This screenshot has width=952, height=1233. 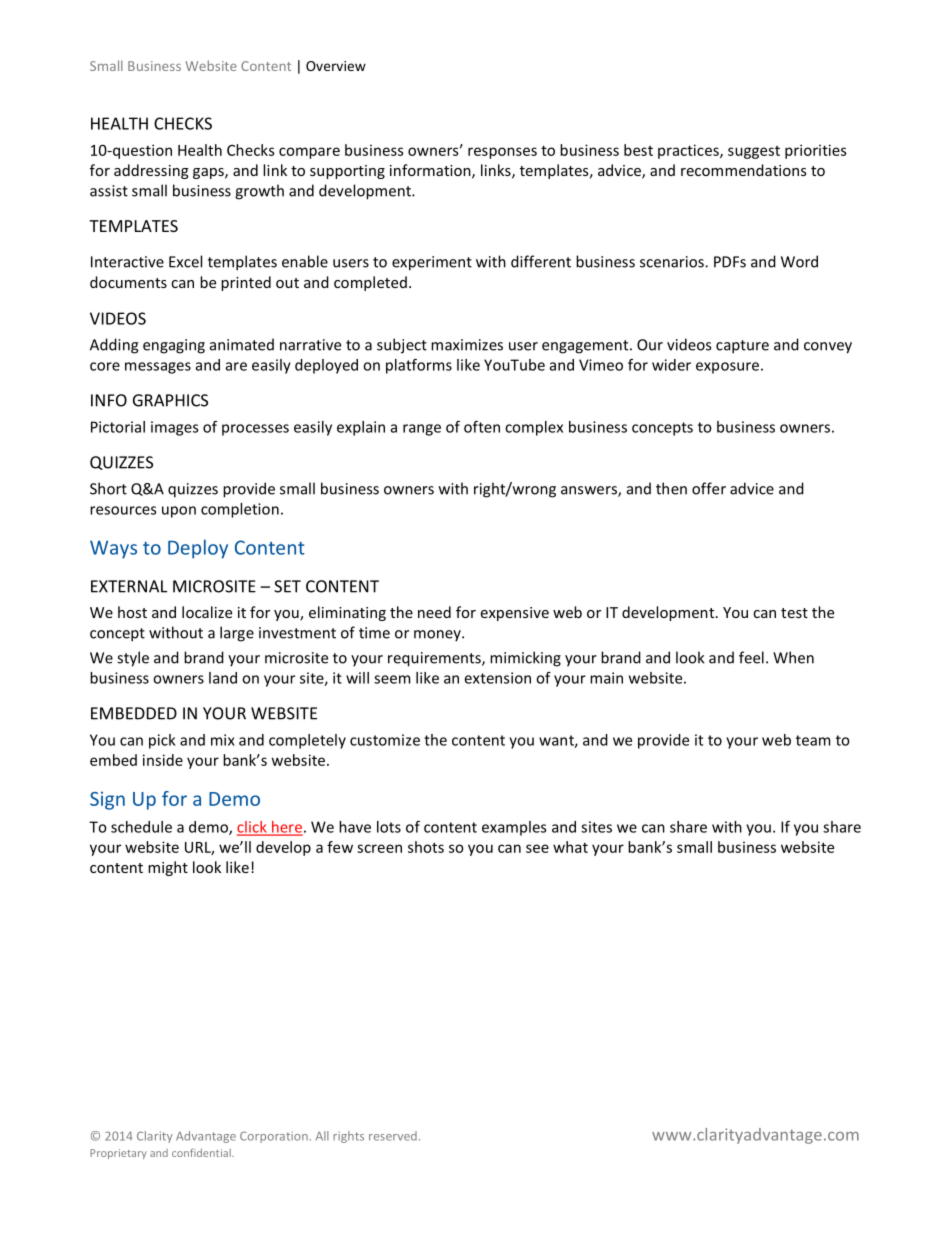 I want to click on mix, so click(x=223, y=740).
